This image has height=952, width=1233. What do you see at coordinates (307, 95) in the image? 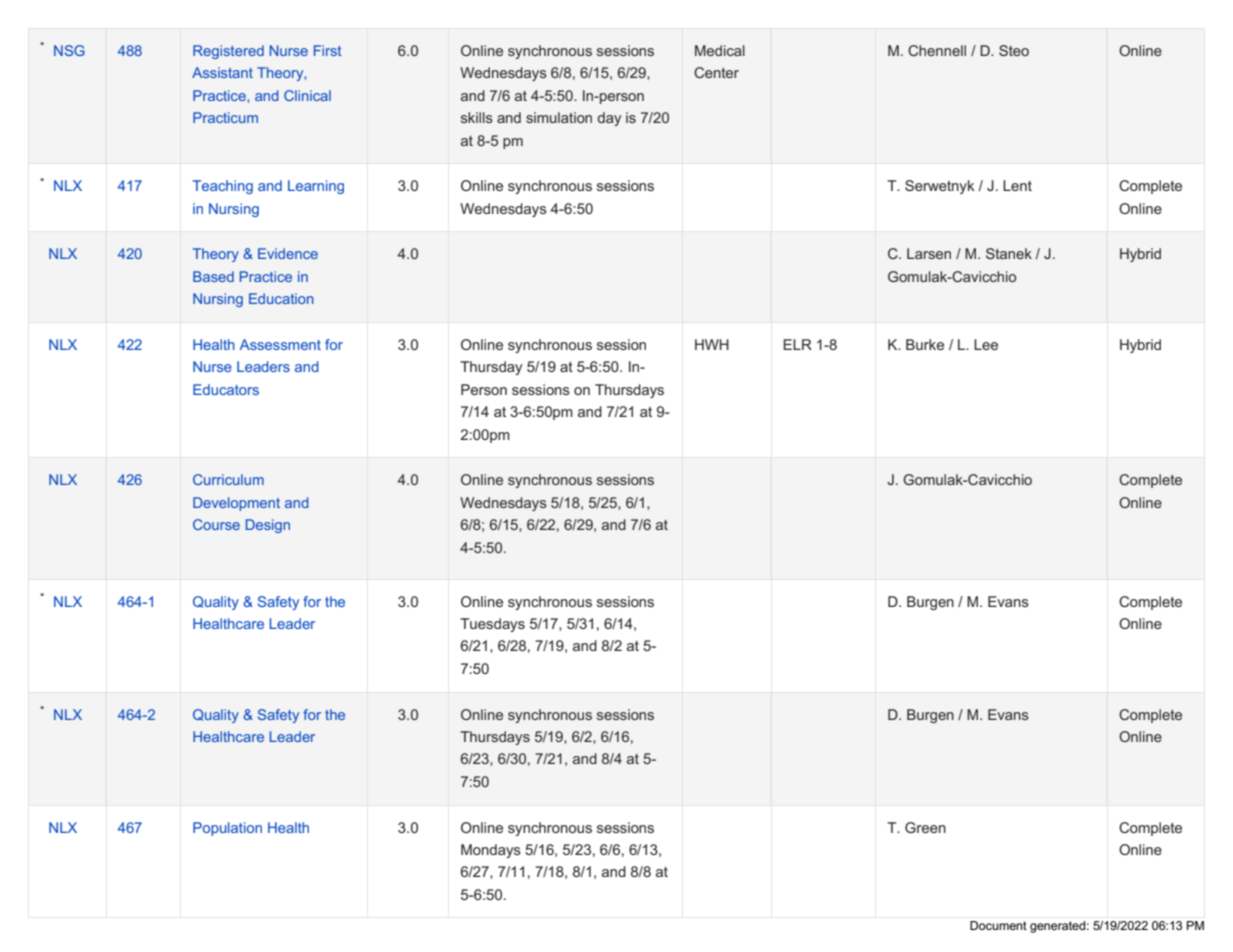
I see `Clinical` at bounding box center [307, 95].
